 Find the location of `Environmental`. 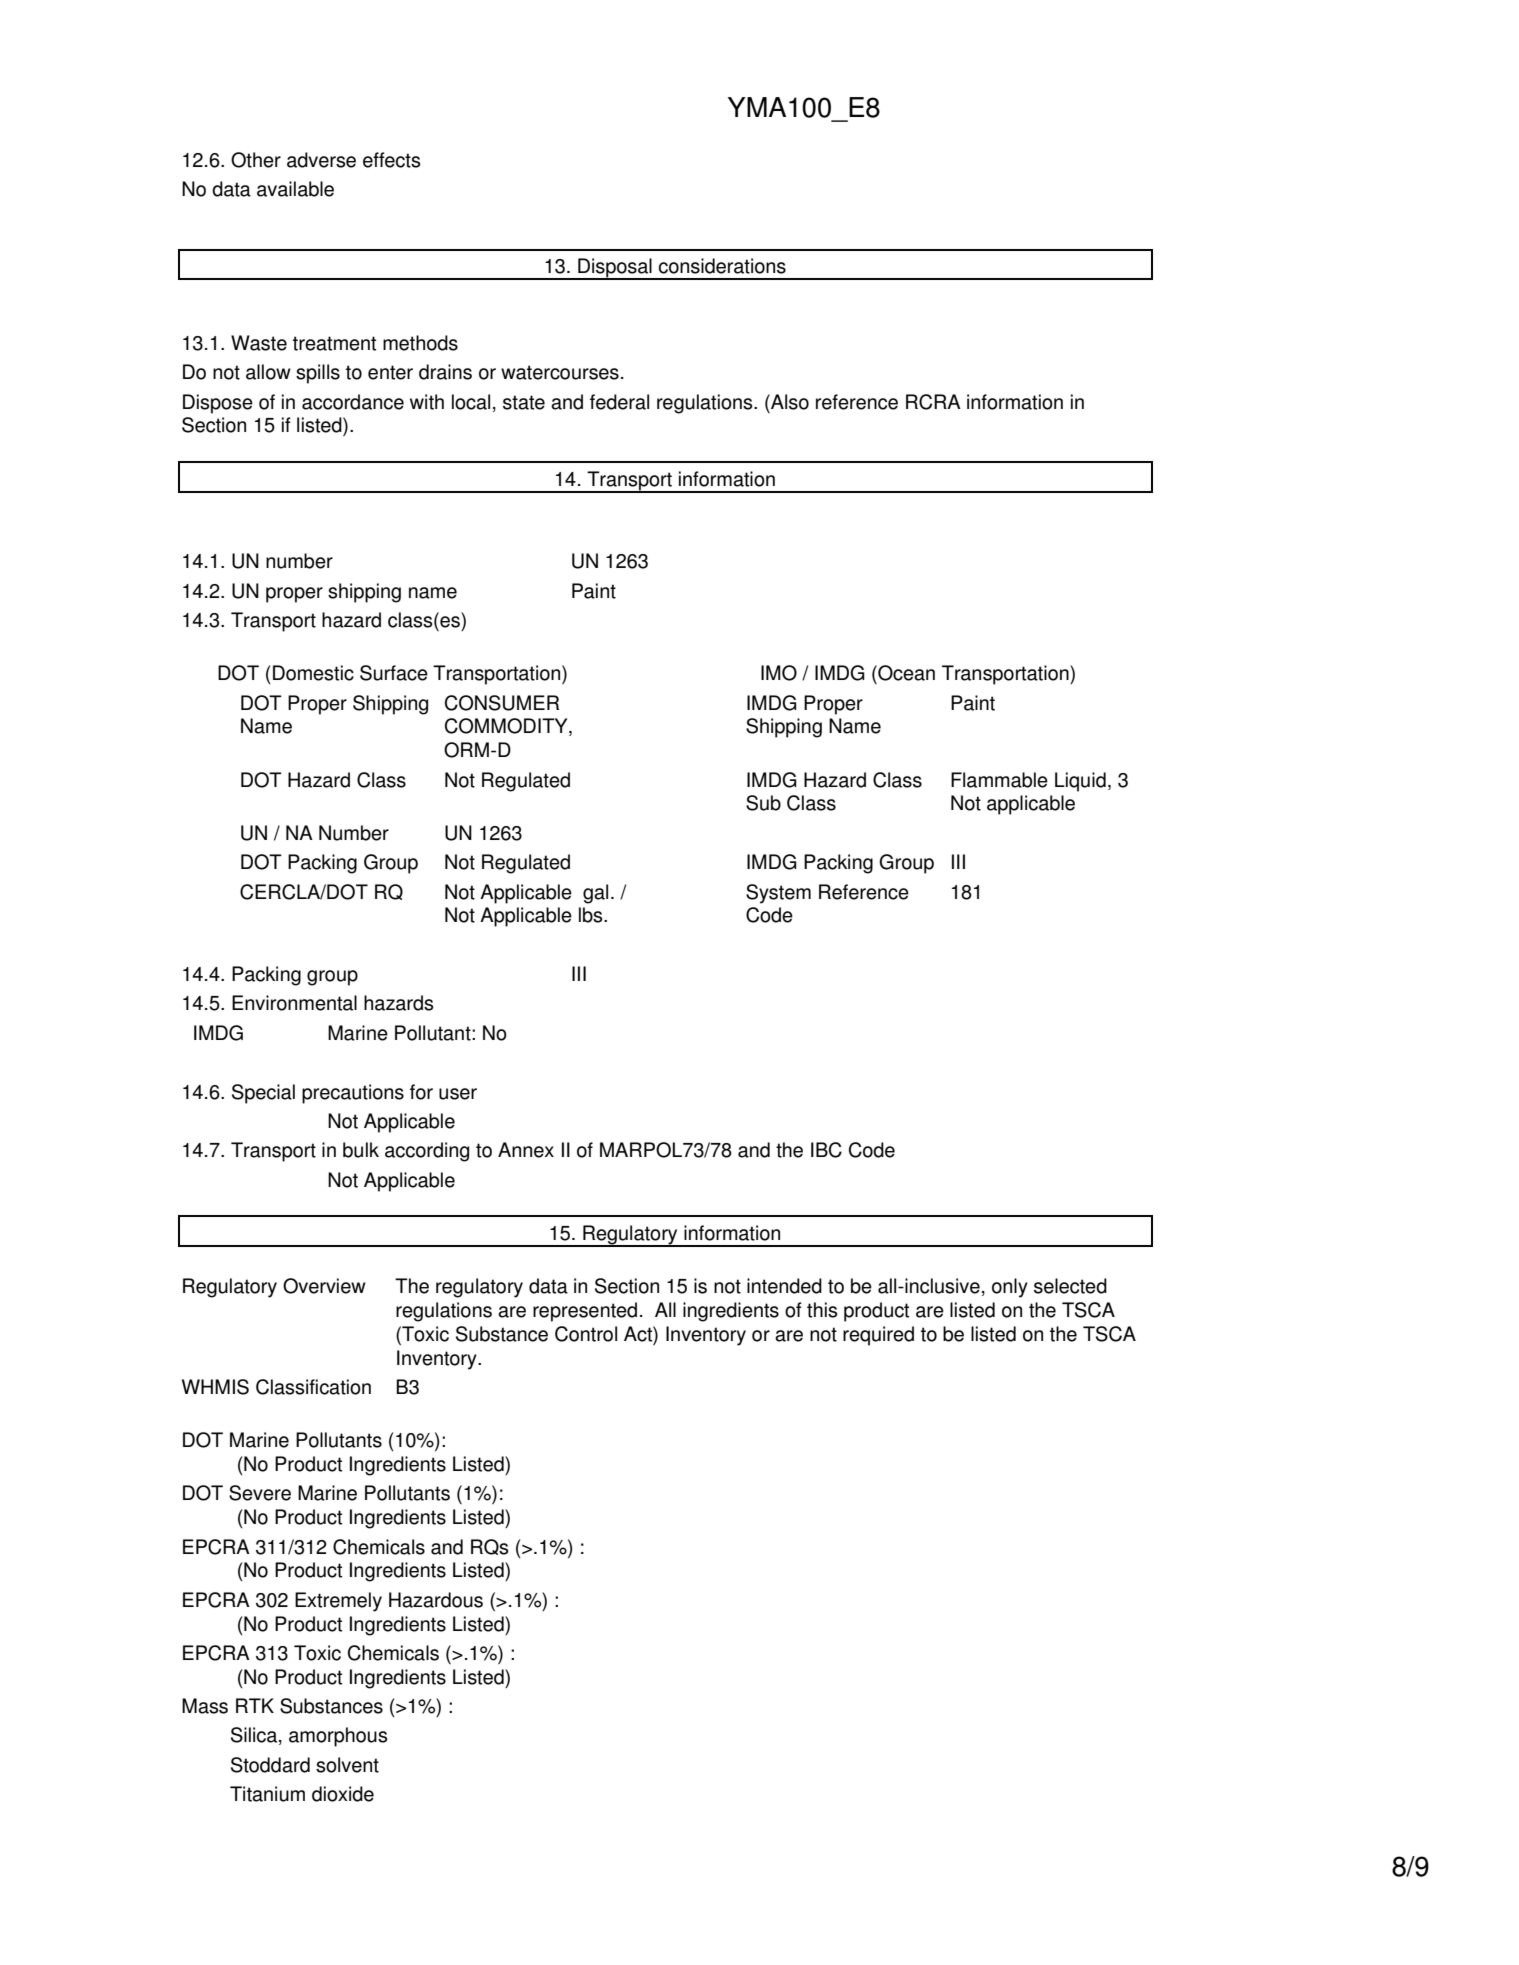

Environmental is located at coordinates (294, 1003).
